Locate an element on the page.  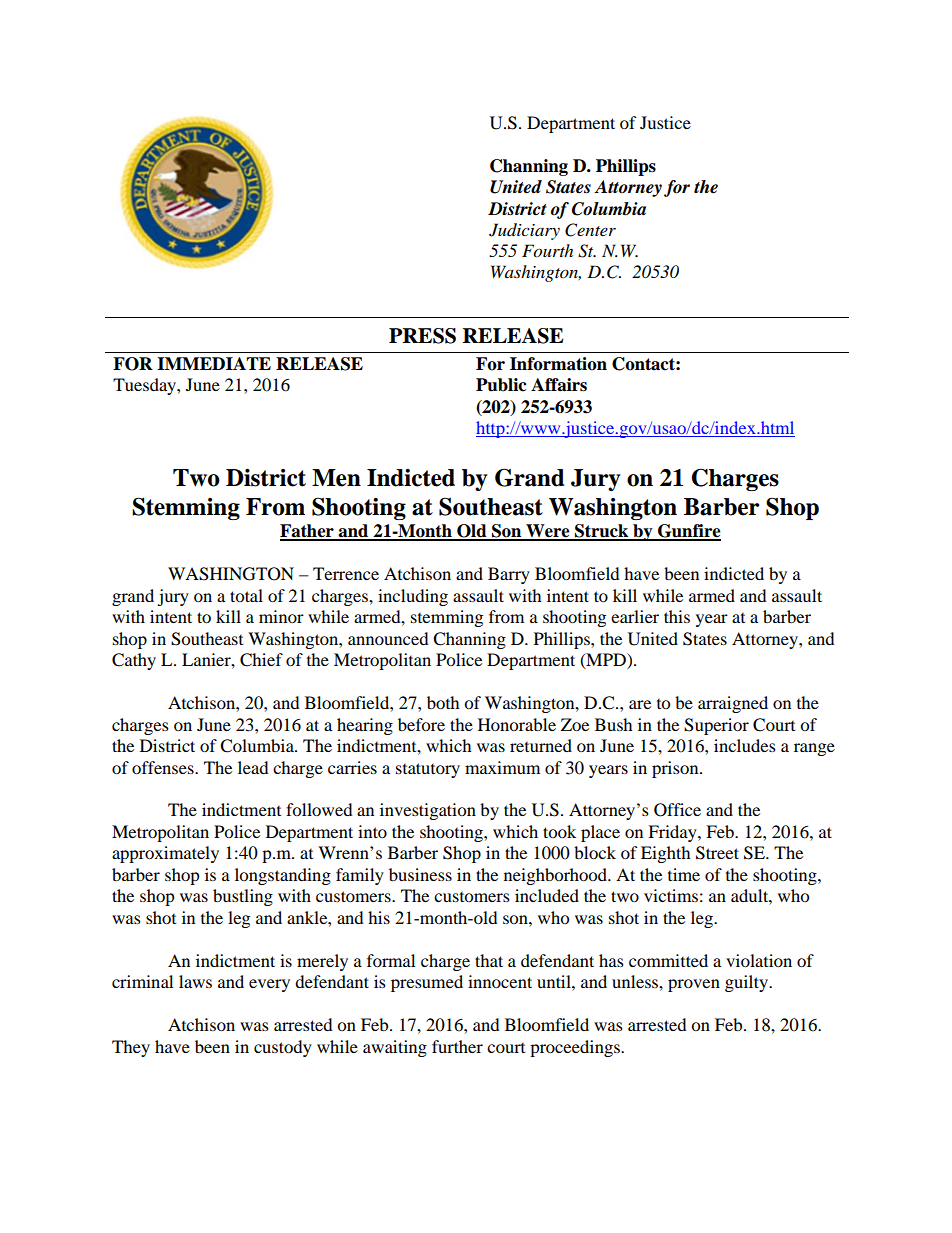
laws is located at coordinates (195, 981).
